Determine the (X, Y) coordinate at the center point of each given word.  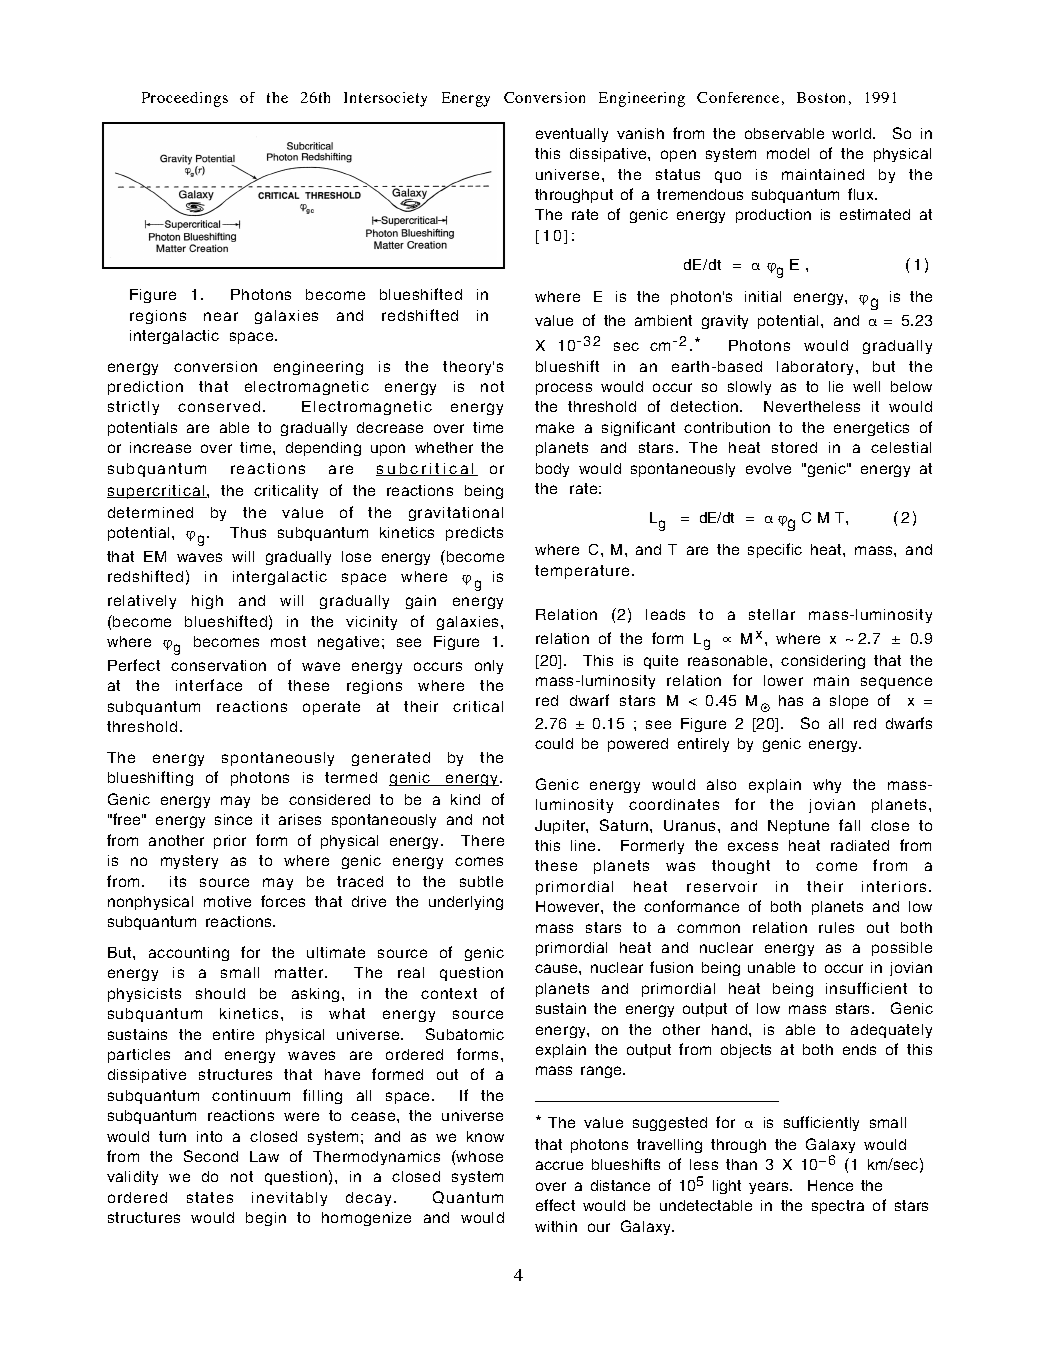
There (482, 840)
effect (555, 1205)
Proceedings (185, 99)
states (210, 1197)
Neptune (798, 827)
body (552, 470)
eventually (572, 135)
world (853, 133)
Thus (248, 532)
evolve (768, 468)
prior (230, 842)
